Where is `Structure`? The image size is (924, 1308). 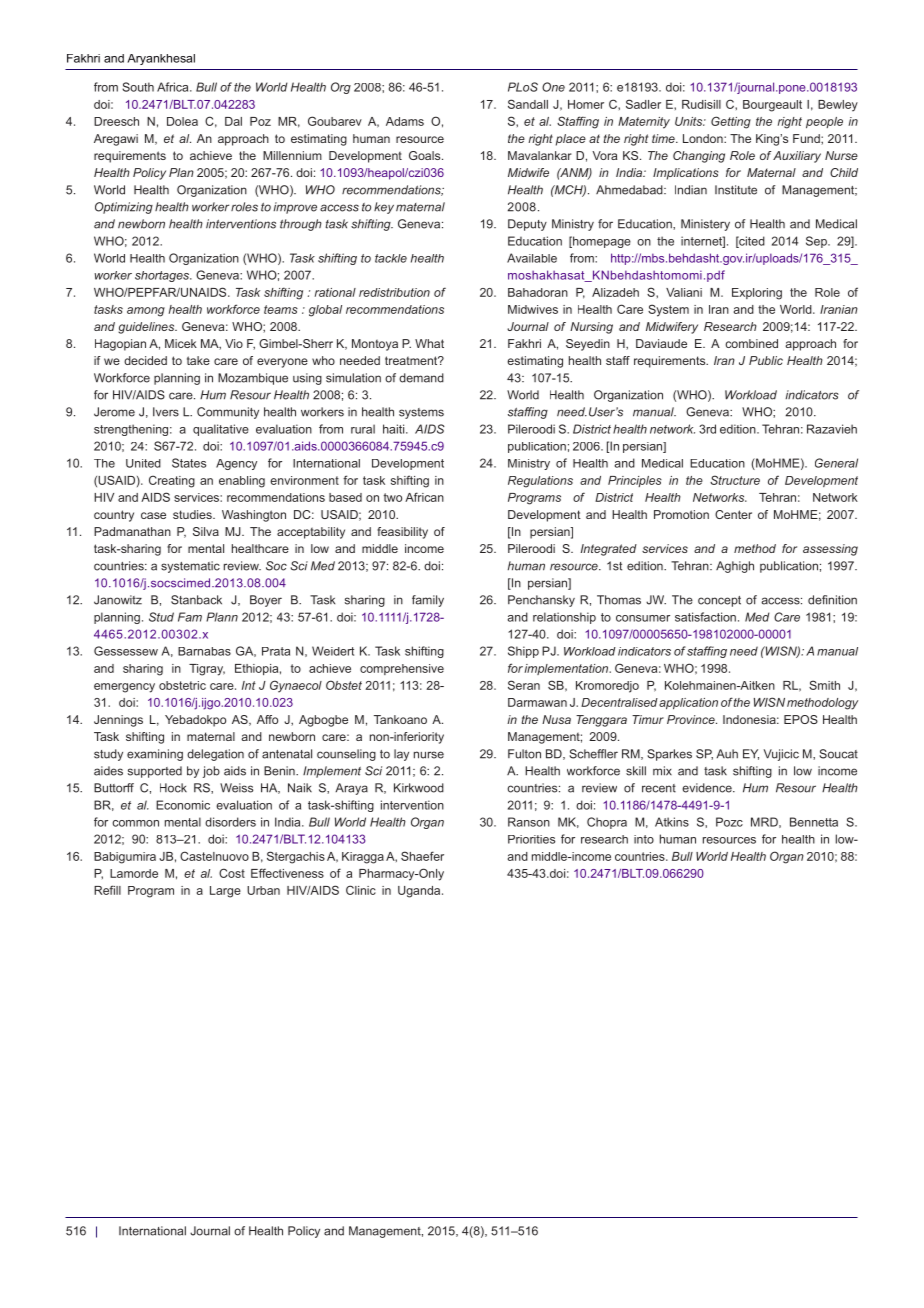 Structure is located at coordinates (735, 480).
